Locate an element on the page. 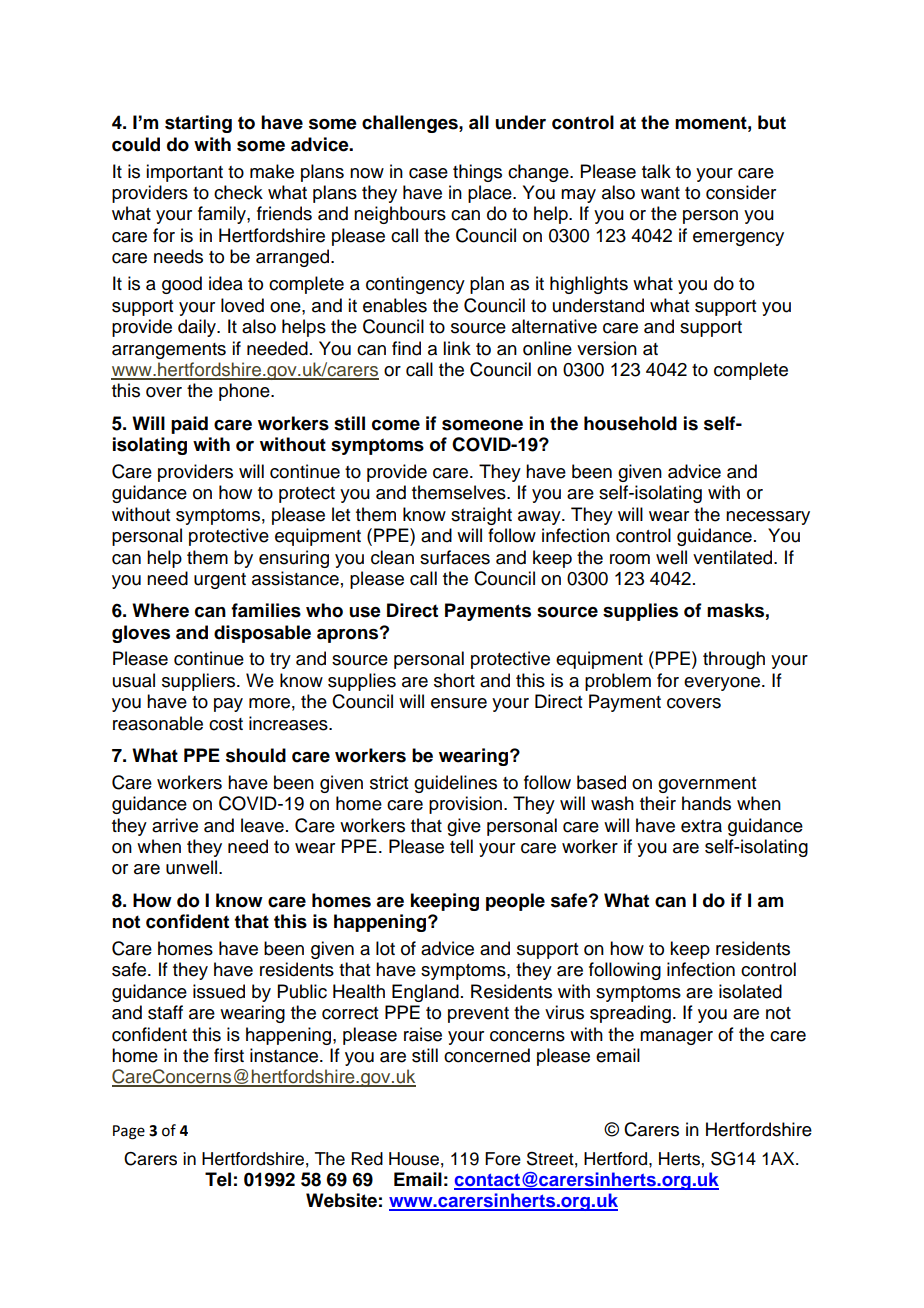  short is located at coordinates (454, 680).
